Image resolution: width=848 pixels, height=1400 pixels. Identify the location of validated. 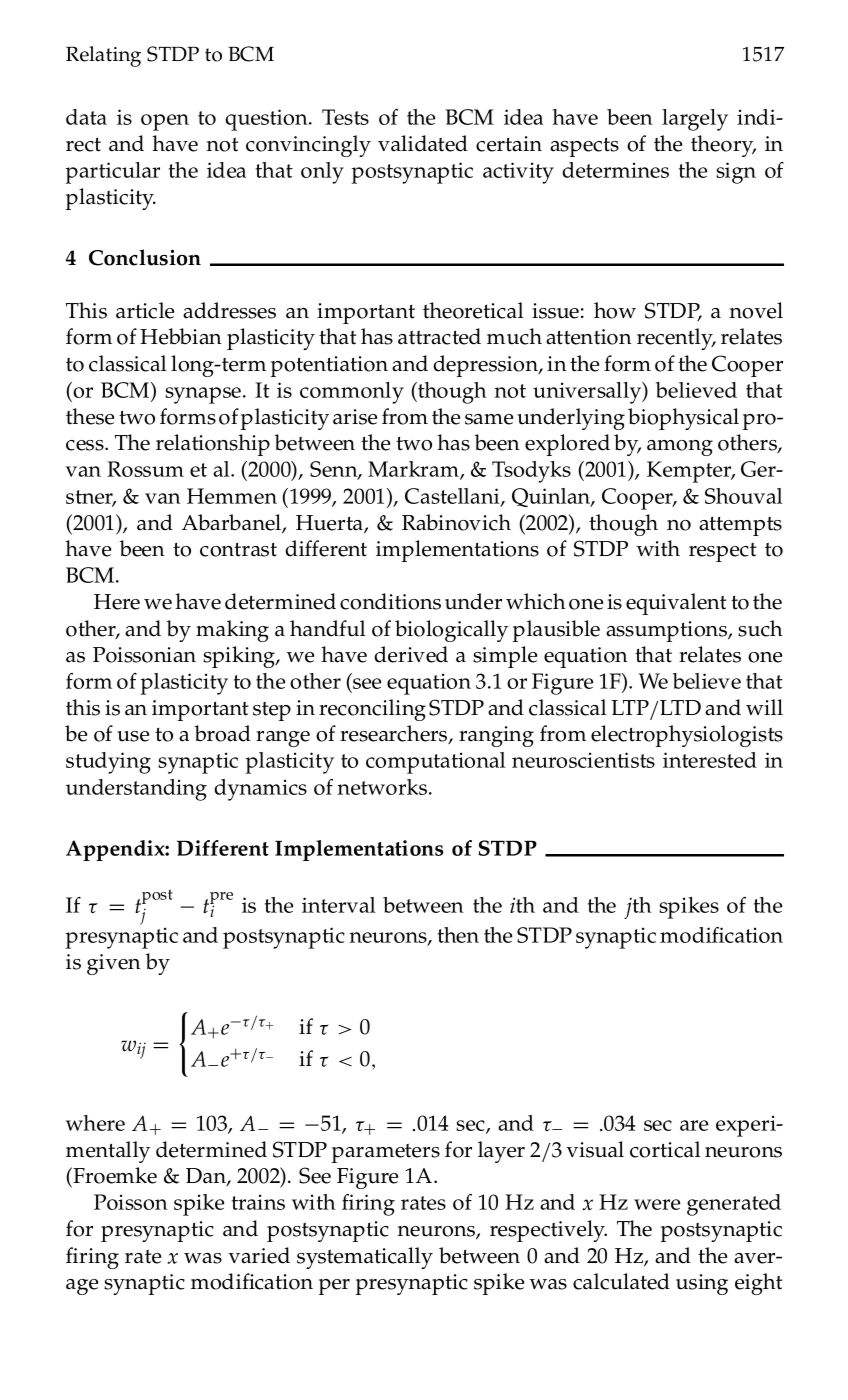
(423, 143).
